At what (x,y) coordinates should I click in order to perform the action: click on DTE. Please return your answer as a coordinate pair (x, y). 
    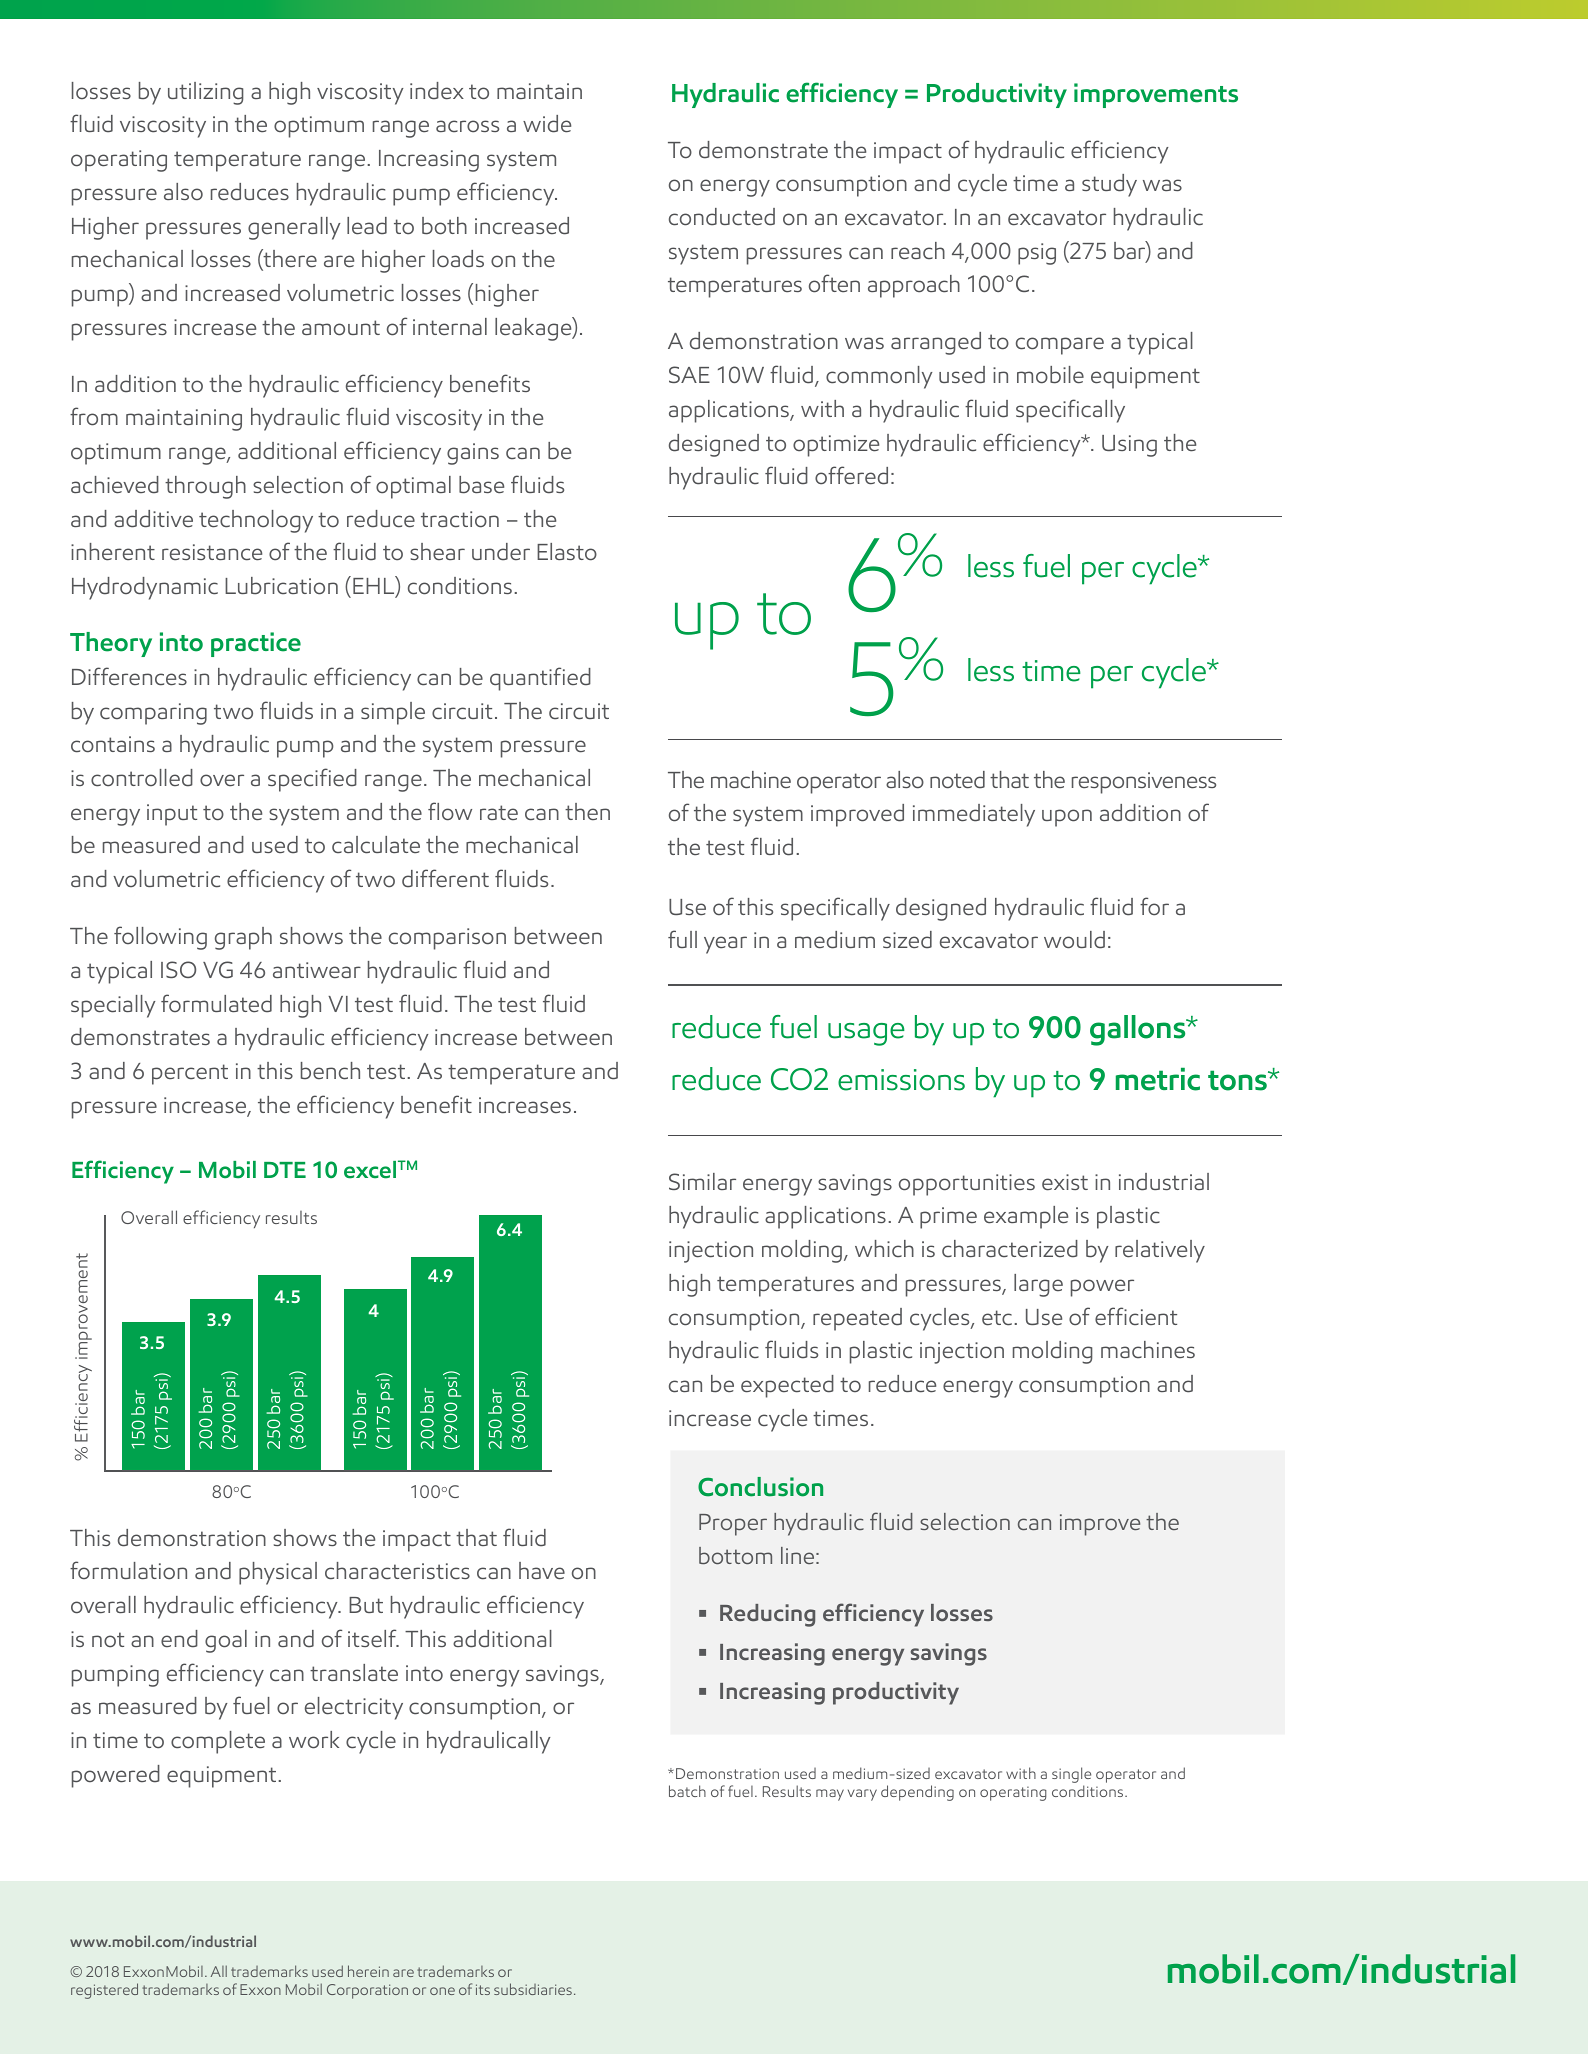
    Looking at the image, I should click on (285, 1170).
